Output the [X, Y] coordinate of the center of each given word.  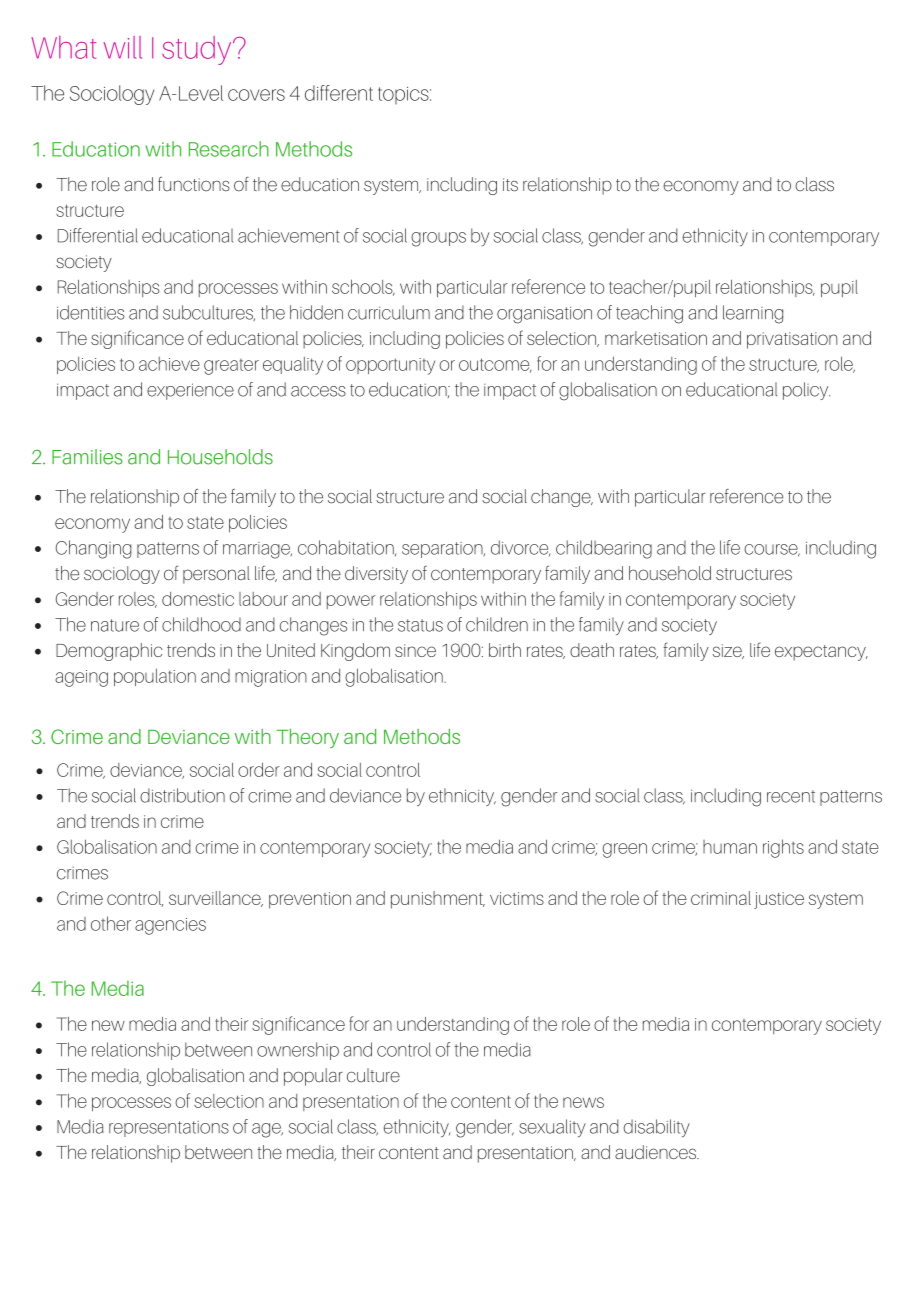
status [420, 625]
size [728, 651]
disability [656, 1128]
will [123, 47]
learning [753, 314]
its [510, 185]
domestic [198, 599]
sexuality [552, 1128]
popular [313, 1077]
